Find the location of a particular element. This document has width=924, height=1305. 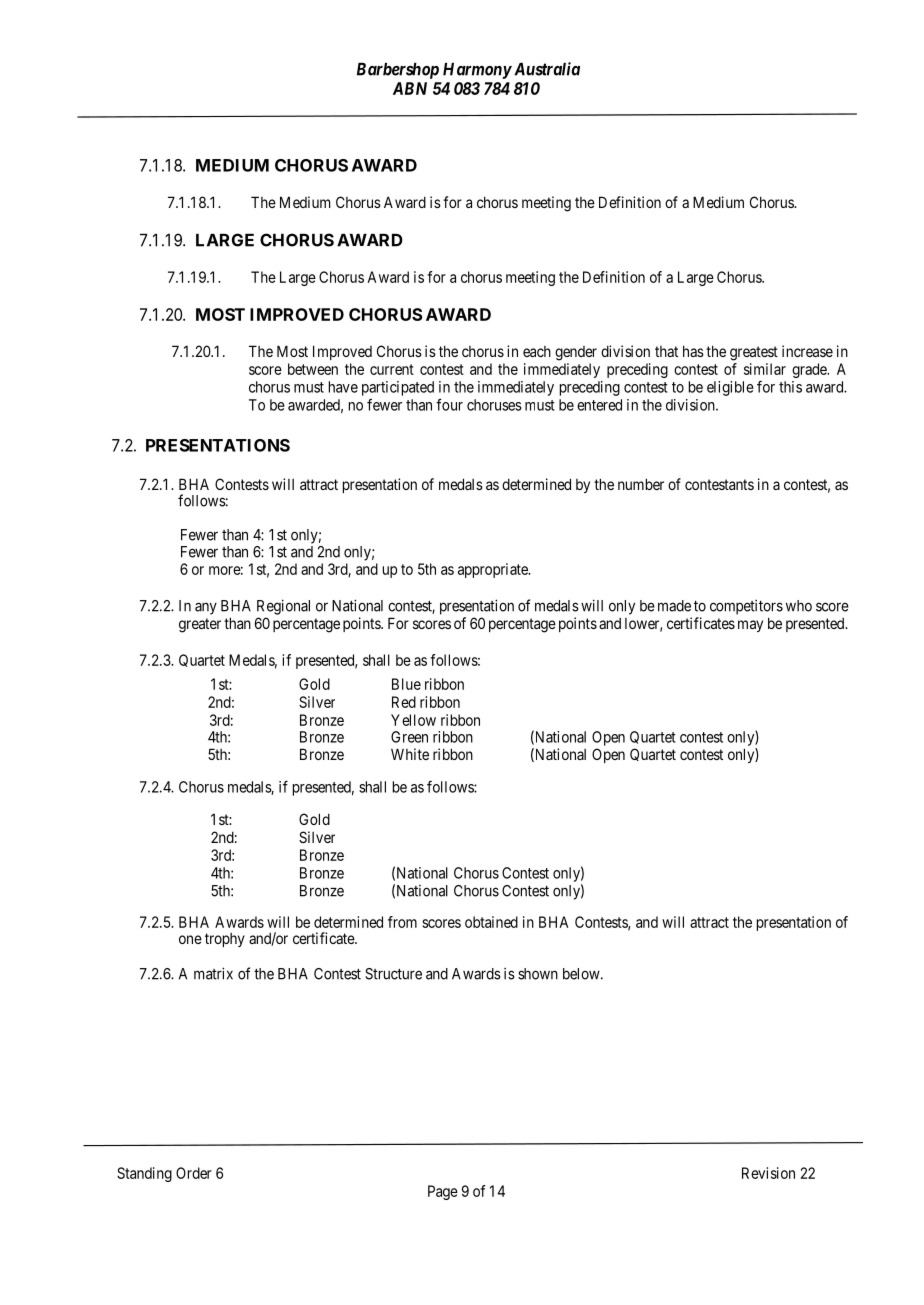

between is located at coordinates (313, 369).
